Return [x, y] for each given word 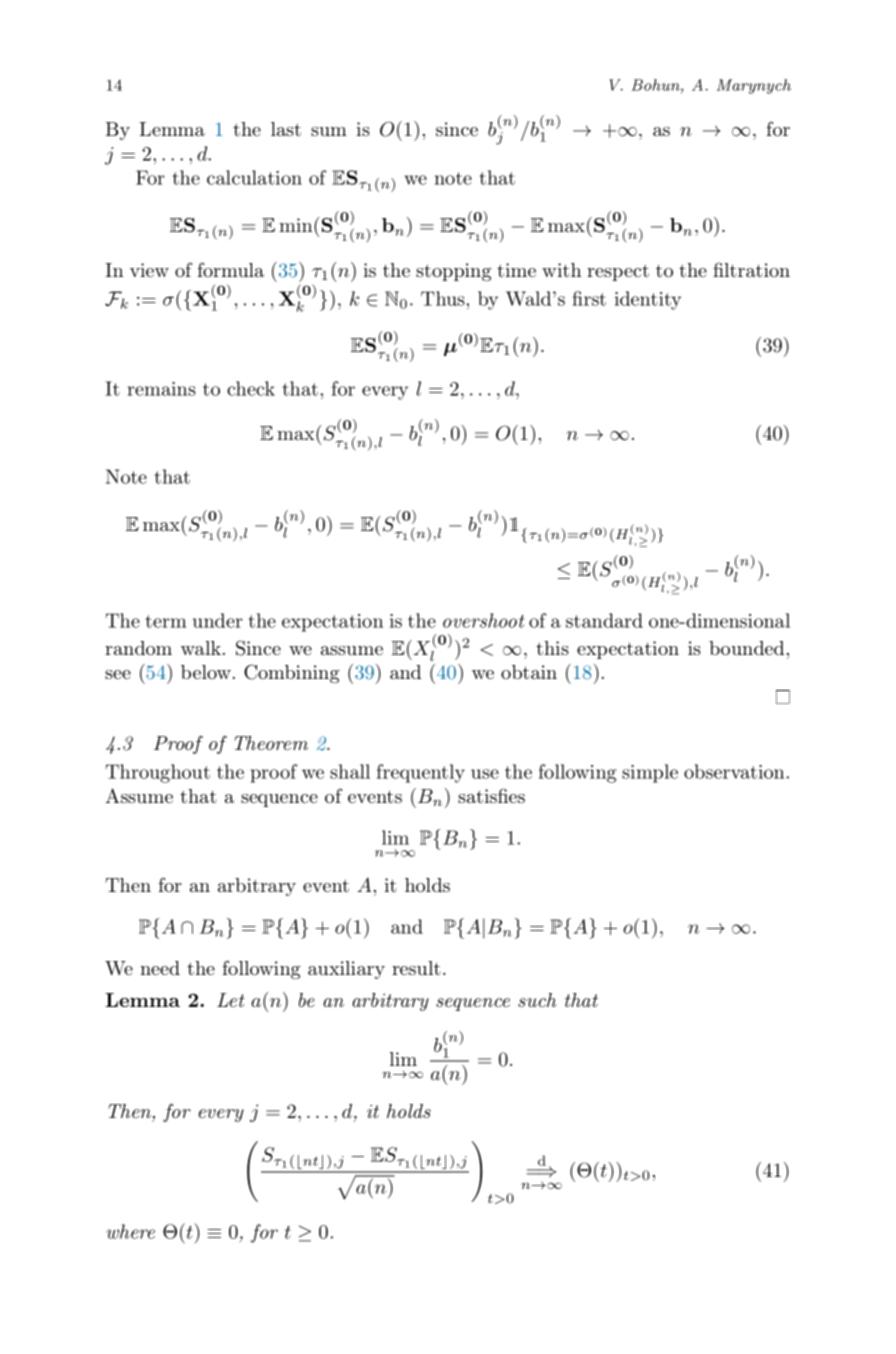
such [537, 1000]
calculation [254, 177]
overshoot [483, 620]
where [130, 1231]
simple [650, 773]
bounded [746, 648]
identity [648, 300]
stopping [454, 272]
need [160, 968]
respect [618, 272]
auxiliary [346, 970]
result [416, 968]
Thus [444, 298]
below [206, 672]
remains [161, 389]
